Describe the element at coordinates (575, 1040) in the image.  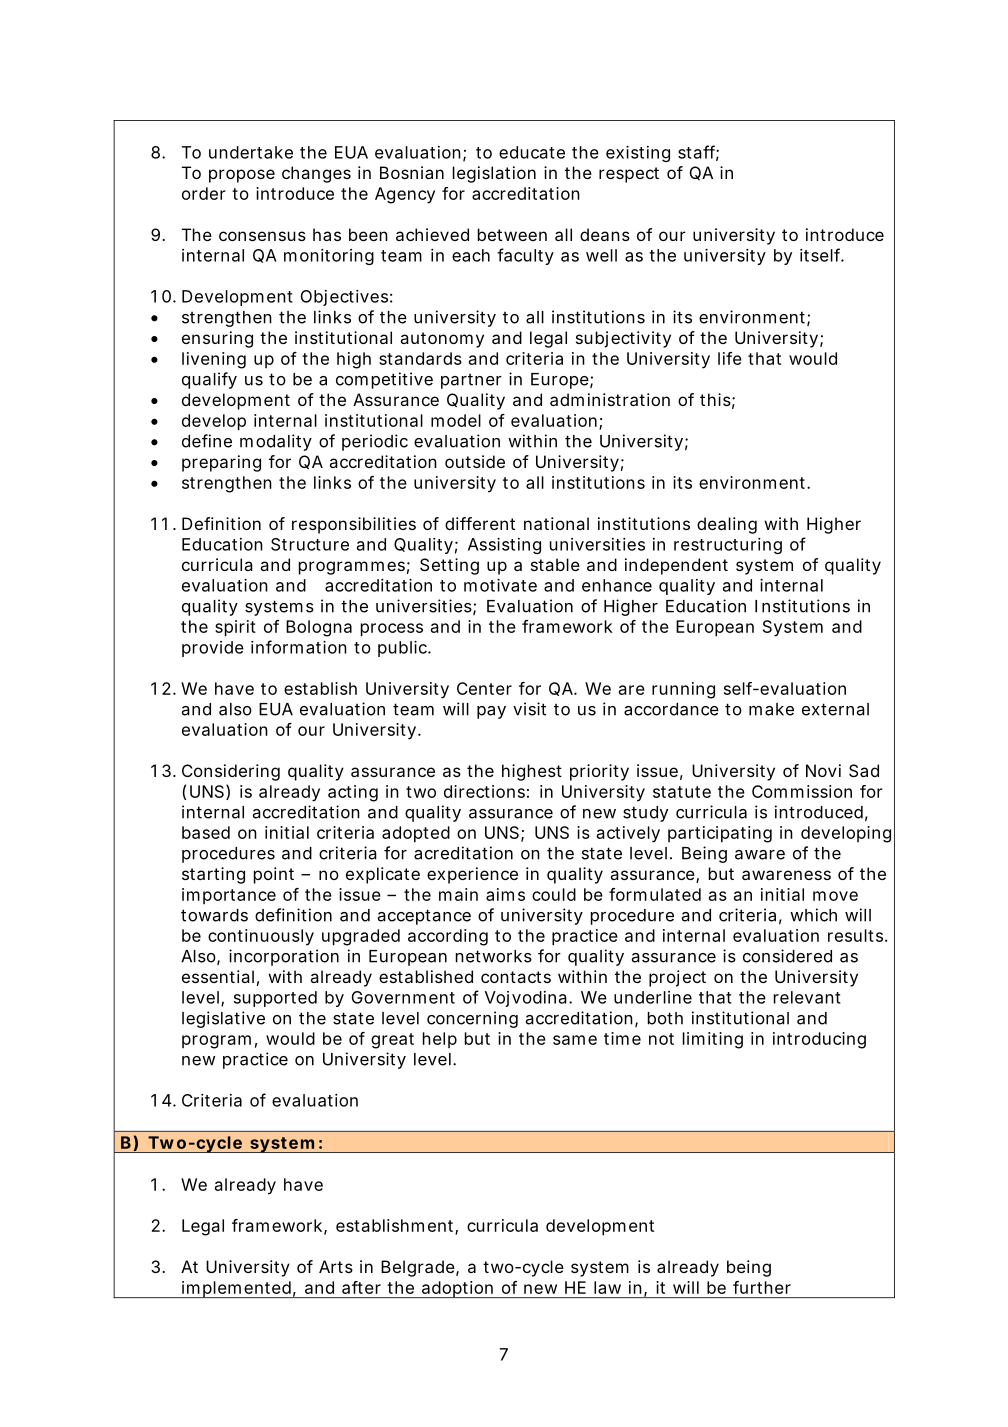
I see `same` at that location.
